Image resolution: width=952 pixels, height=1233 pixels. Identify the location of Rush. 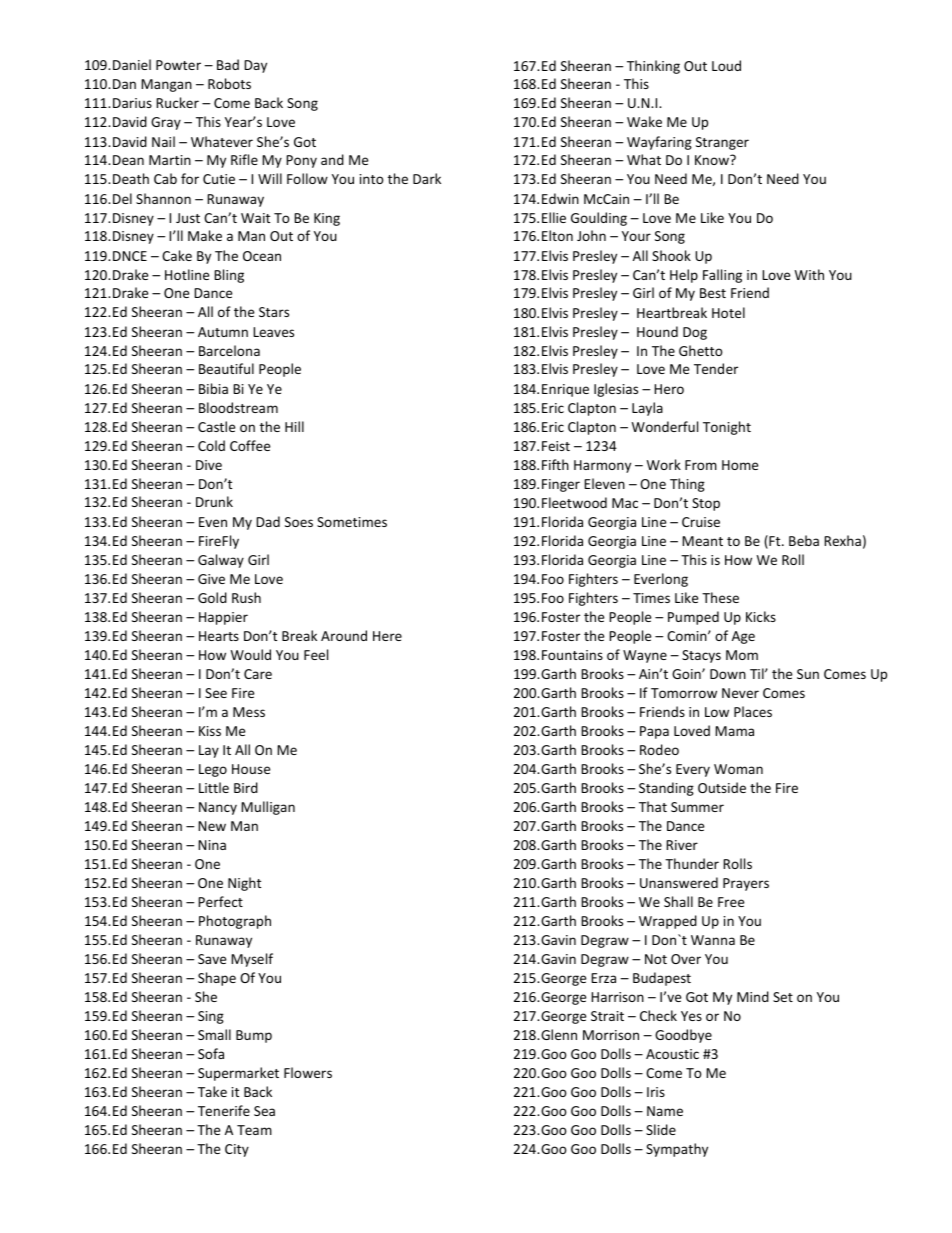
(246, 597).
